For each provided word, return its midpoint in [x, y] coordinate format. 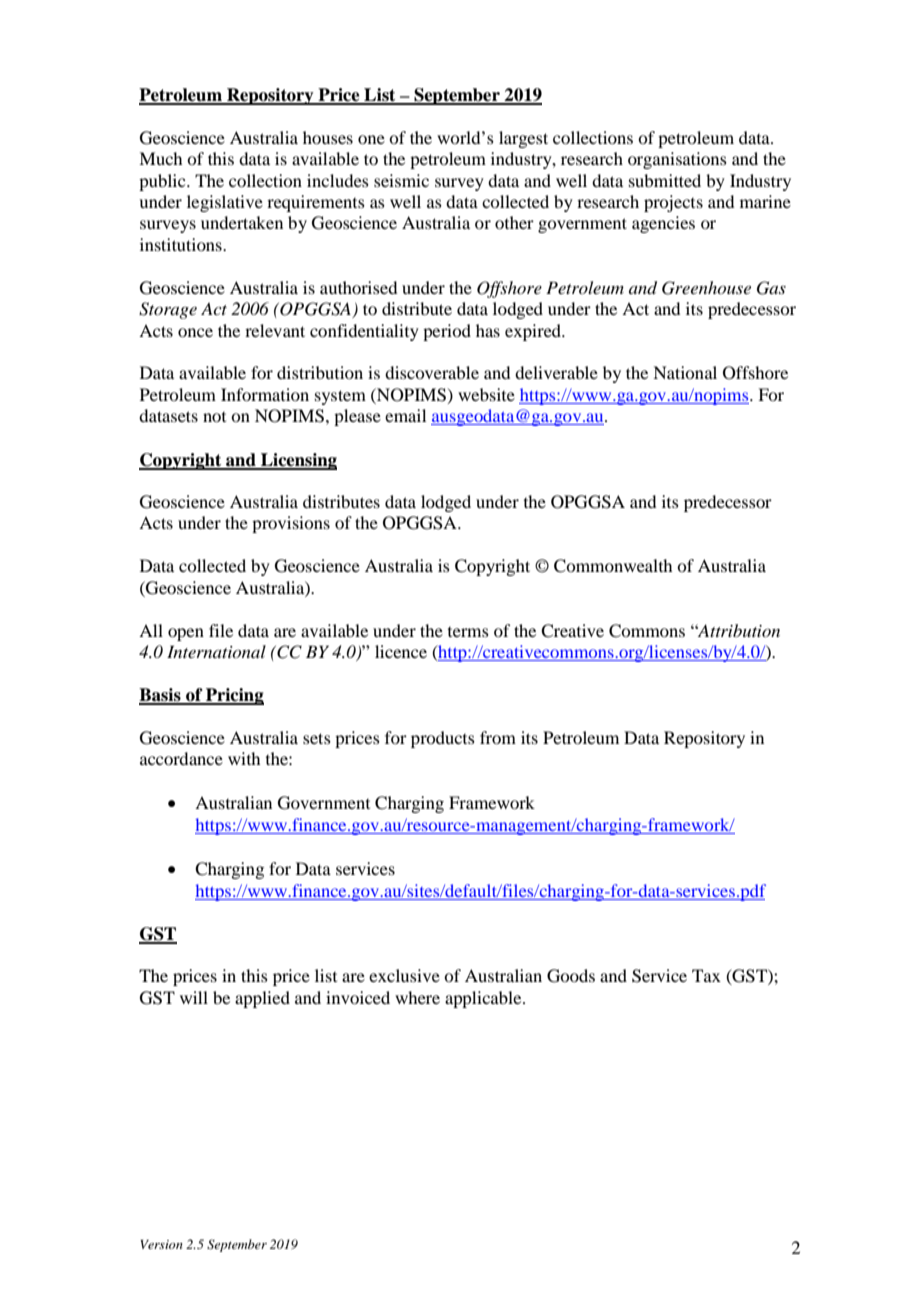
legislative [225, 203]
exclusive [404, 975]
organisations [677, 160]
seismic [401, 180]
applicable [484, 999]
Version [161, 1244]
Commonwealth [613, 566]
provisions [291, 524]
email [405, 415]
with [244, 758]
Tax [706, 975]
